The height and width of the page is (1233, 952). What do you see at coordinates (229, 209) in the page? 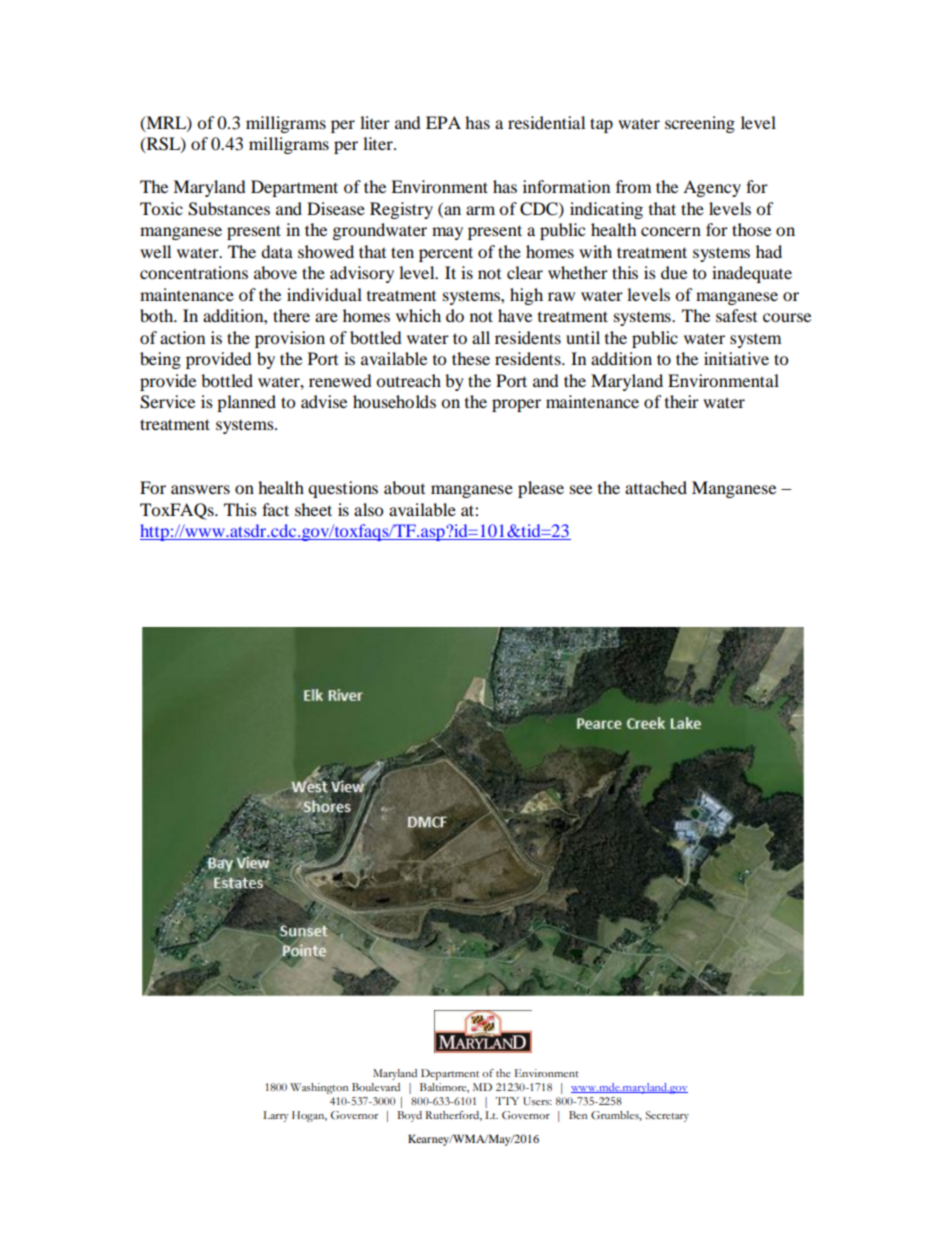
I see `Substances` at bounding box center [229, 209].
